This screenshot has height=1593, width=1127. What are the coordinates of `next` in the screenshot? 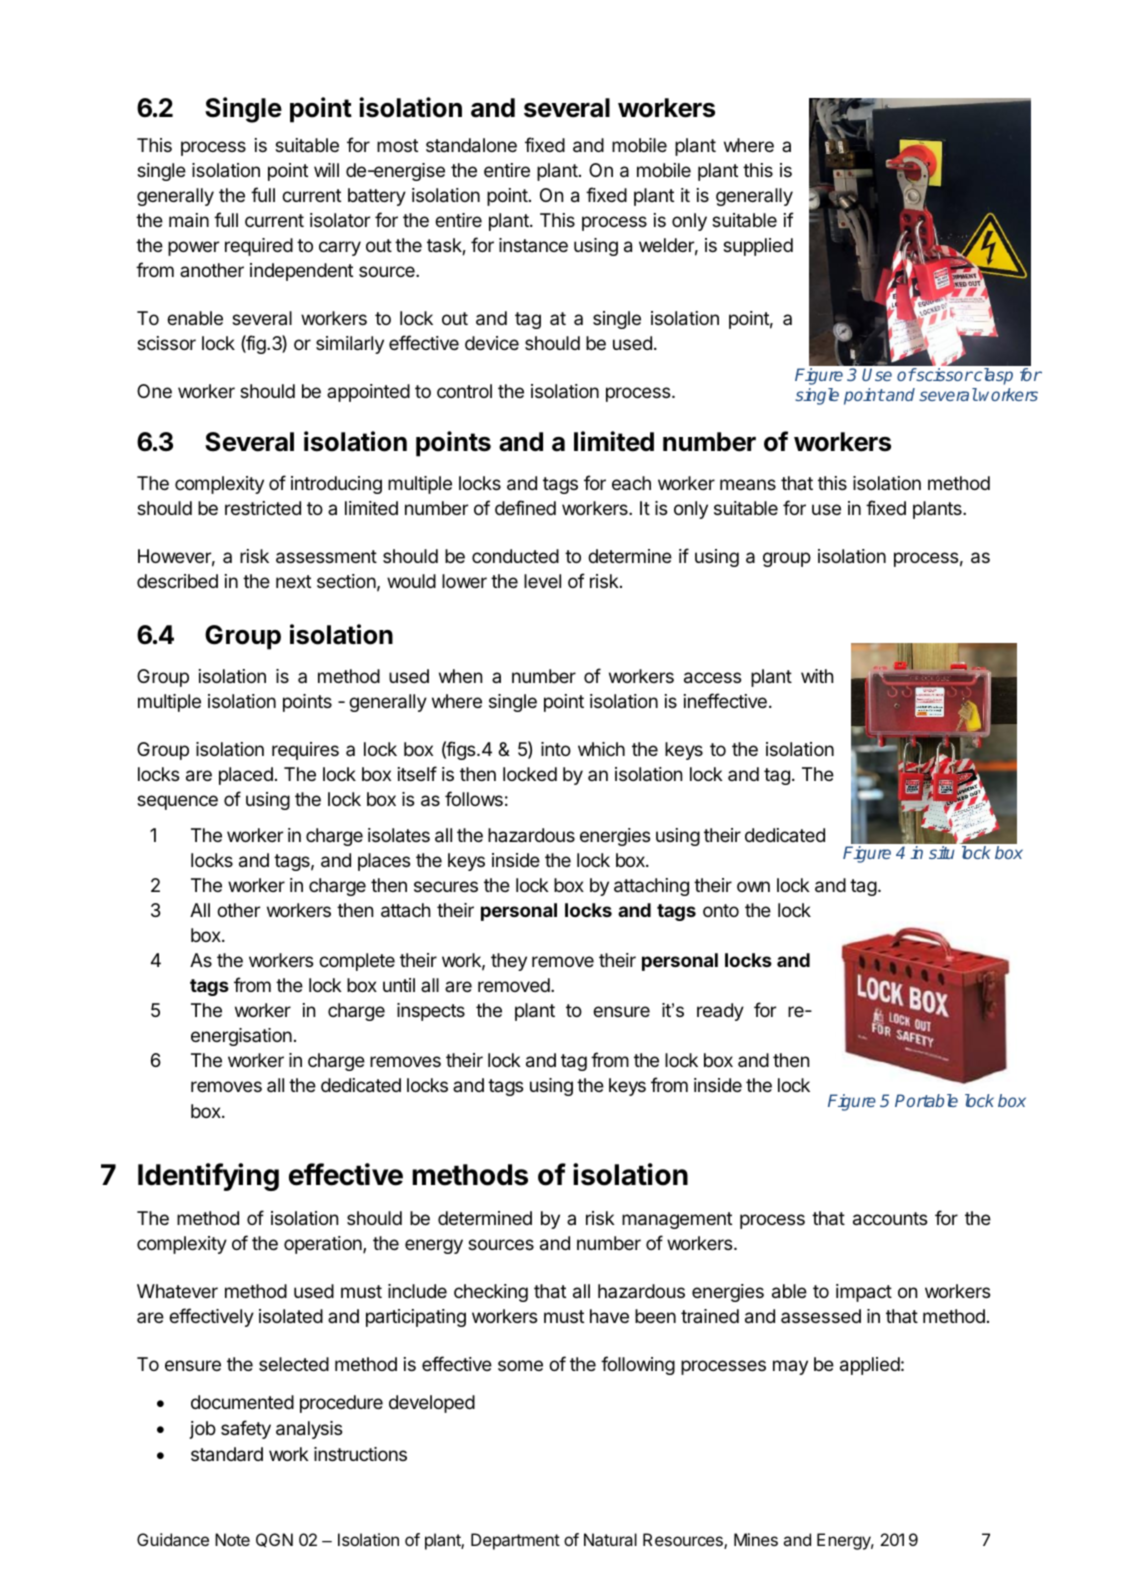 It's located at (293, 581).
